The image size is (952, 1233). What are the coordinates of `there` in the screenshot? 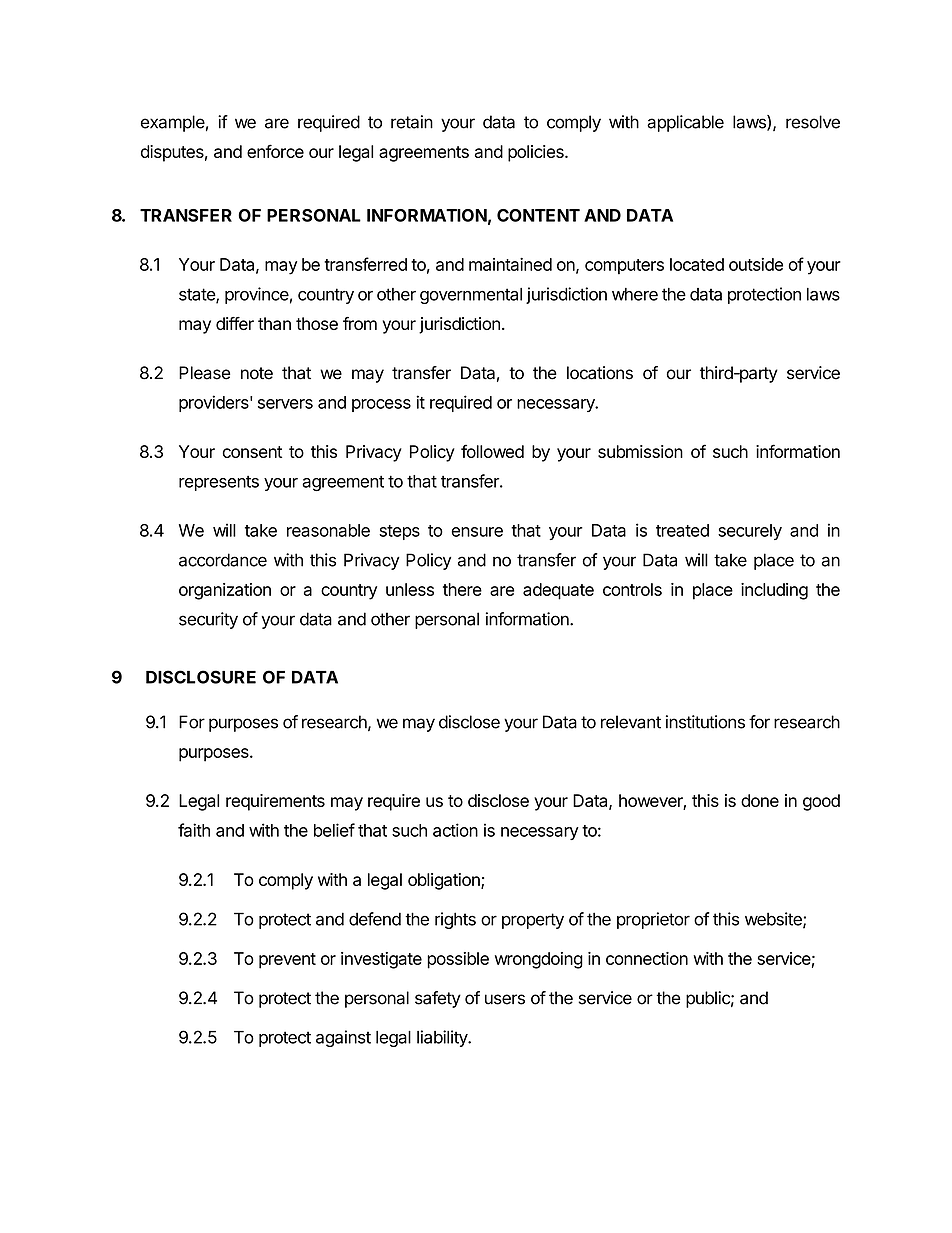 It's located at (462, 589).
